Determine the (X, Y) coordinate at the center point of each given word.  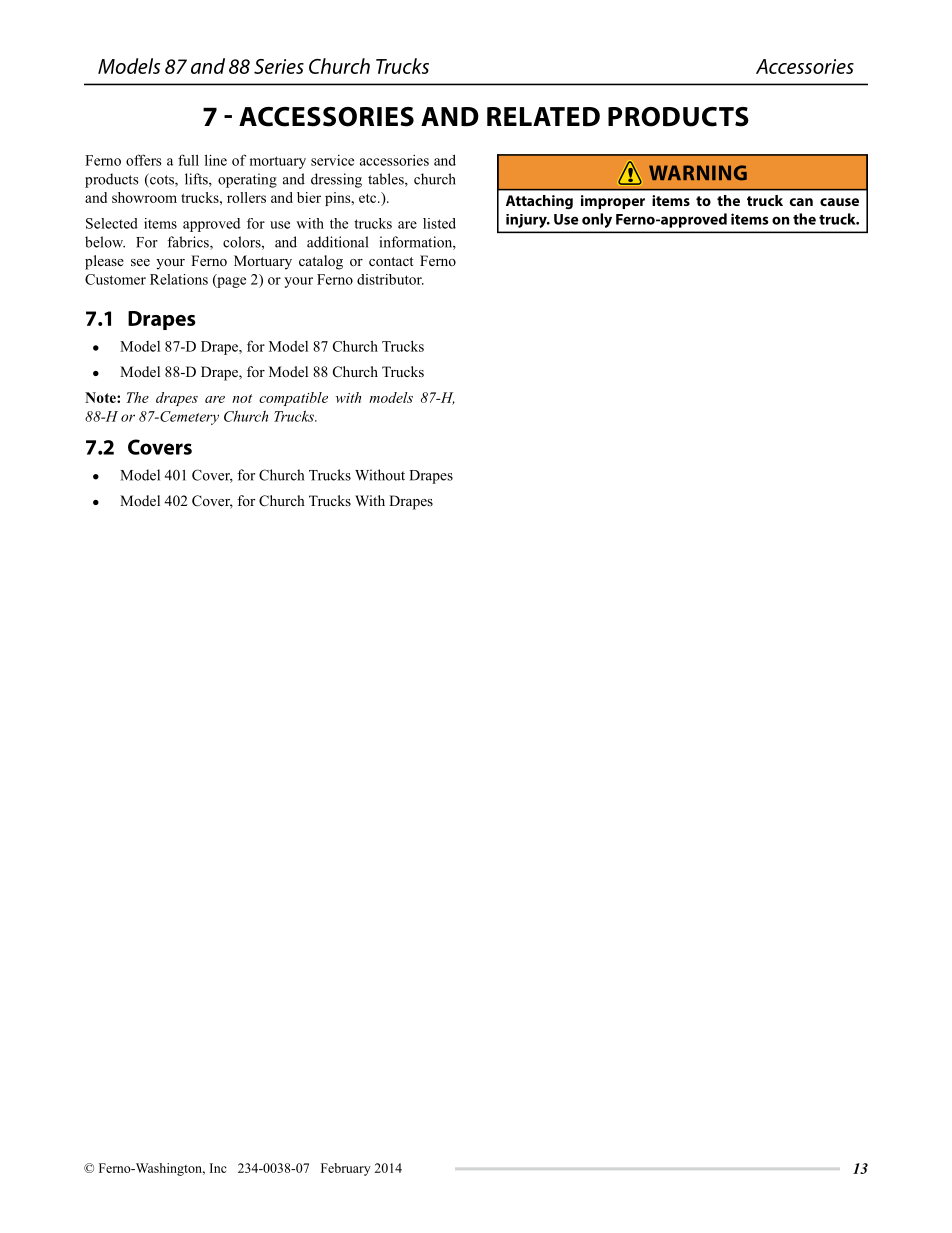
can (801, 202)
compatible (293, 399)
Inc (218, 1168)
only (597, 220)
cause (839, 202)
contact (391, 262)
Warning (698, 173)
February (346, 1169)
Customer (115, 279)
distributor (390, 279)
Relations (179, 279)
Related (543, 116)
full (188, 160)
